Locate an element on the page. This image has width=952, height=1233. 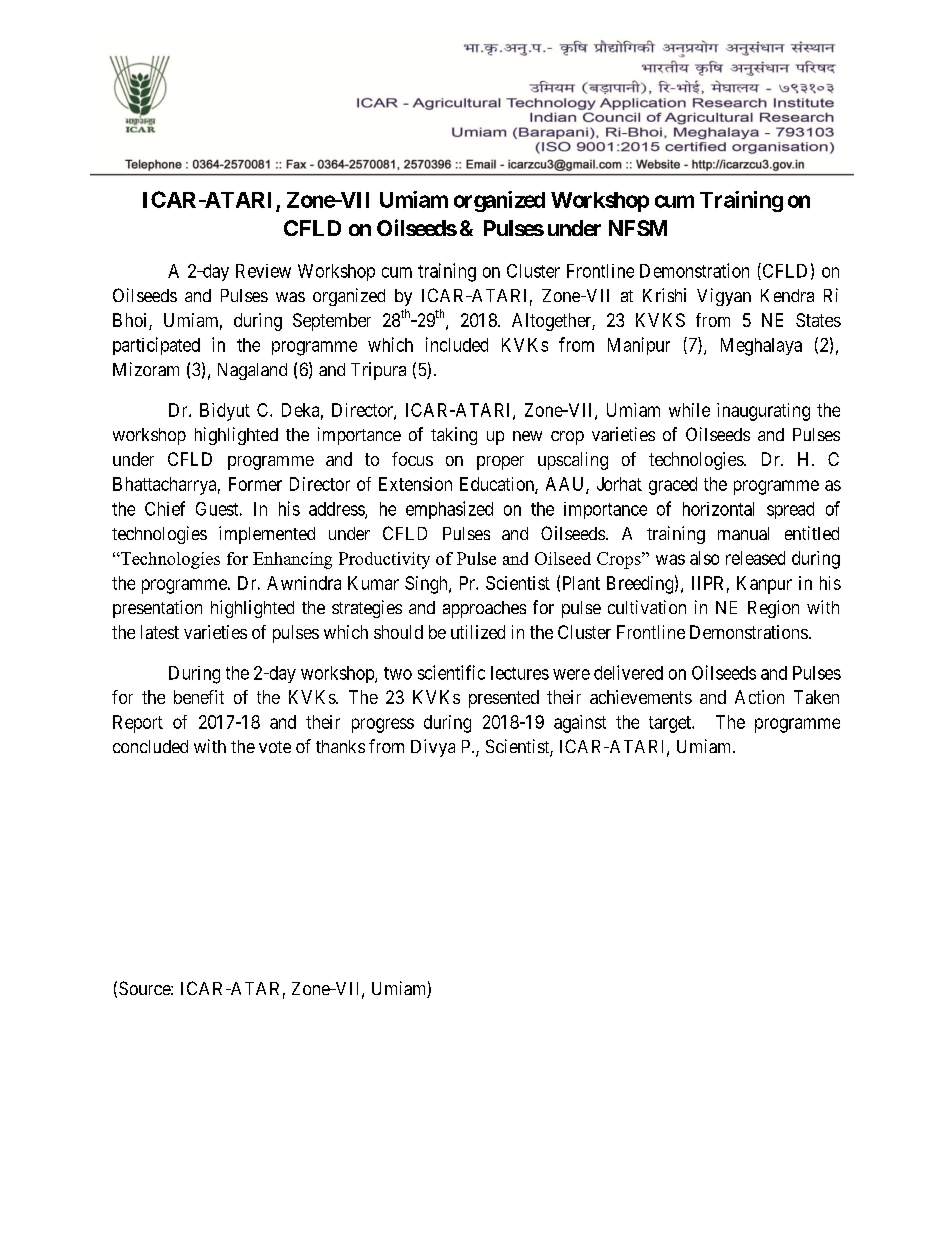
included is located at coordinates (457, 344).
